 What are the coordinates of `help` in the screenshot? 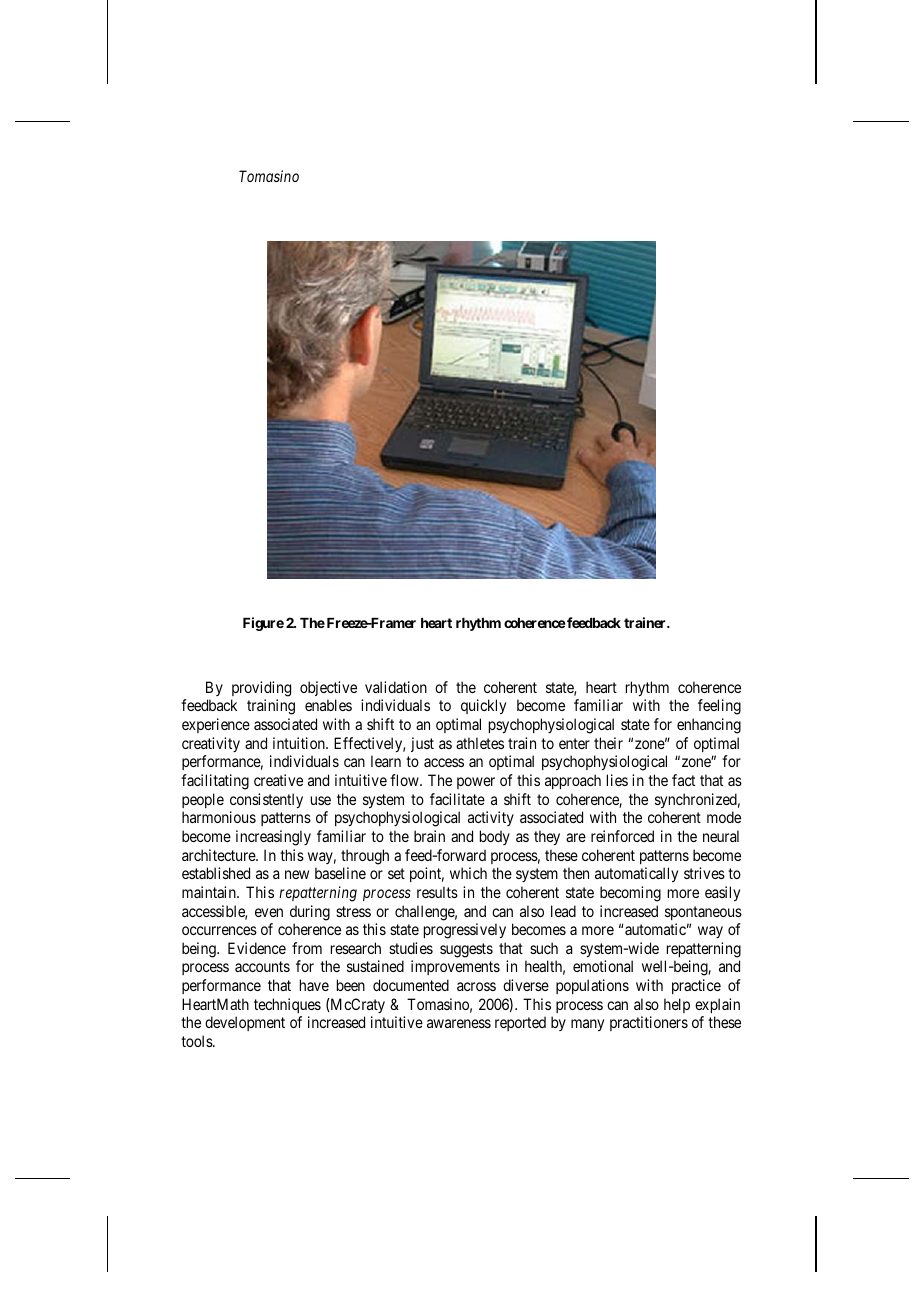 It's located at (677, 1005).
